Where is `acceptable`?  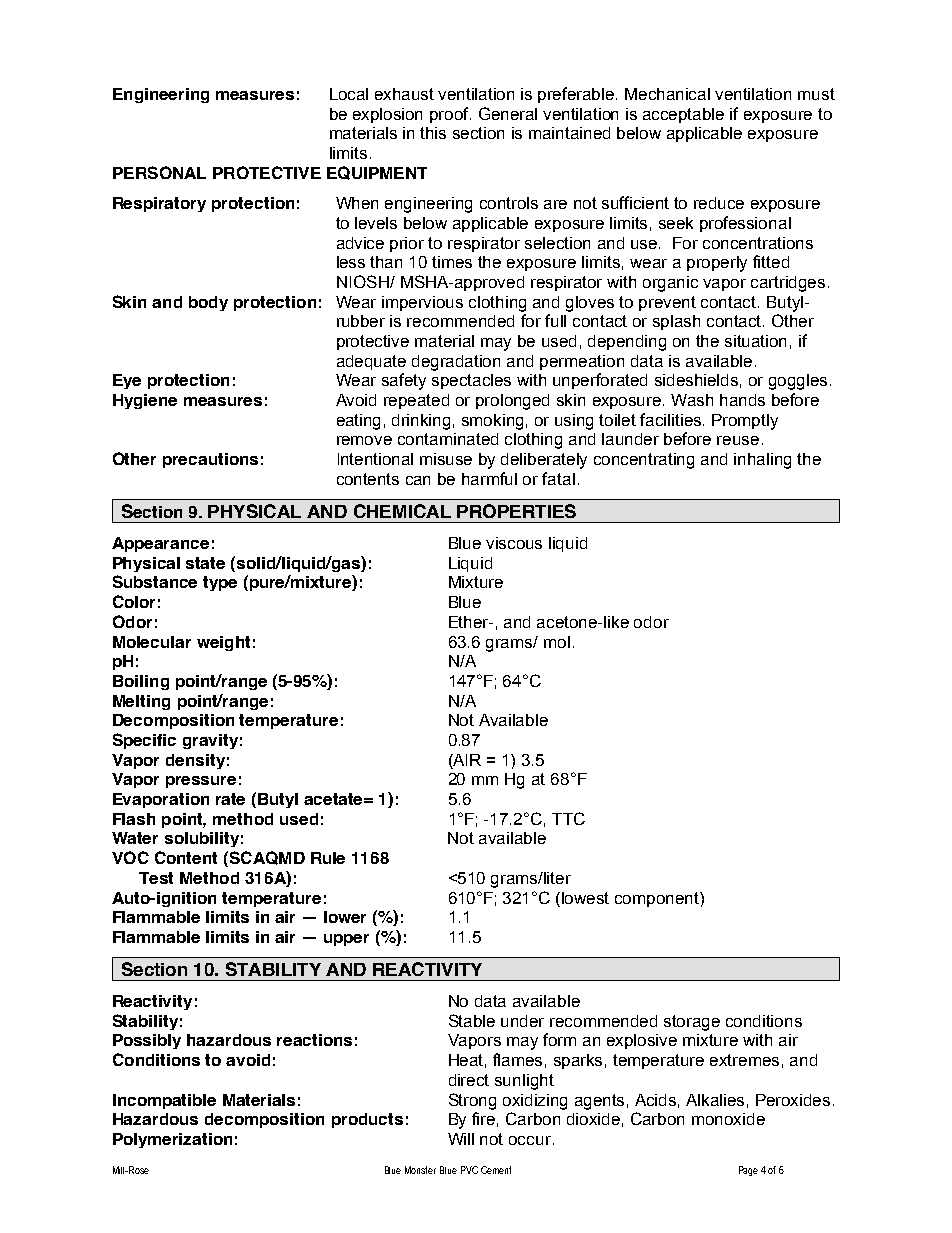
acceptable is located at coordinates (683, 115).
